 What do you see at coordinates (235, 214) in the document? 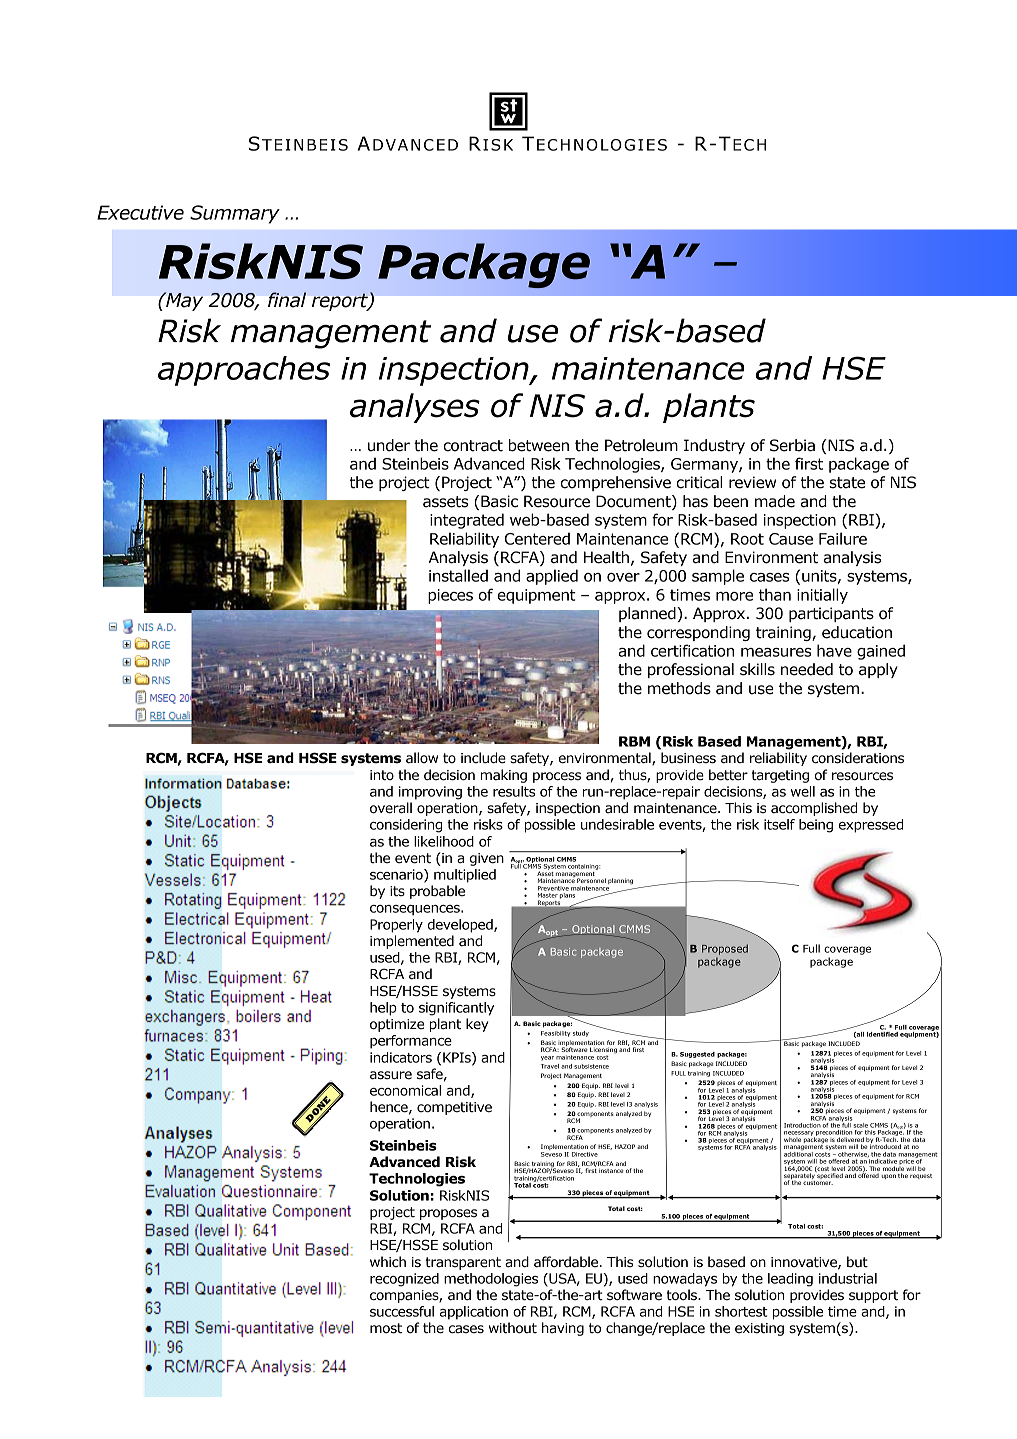
I see `Summary` at bounding box center [235, 214].
